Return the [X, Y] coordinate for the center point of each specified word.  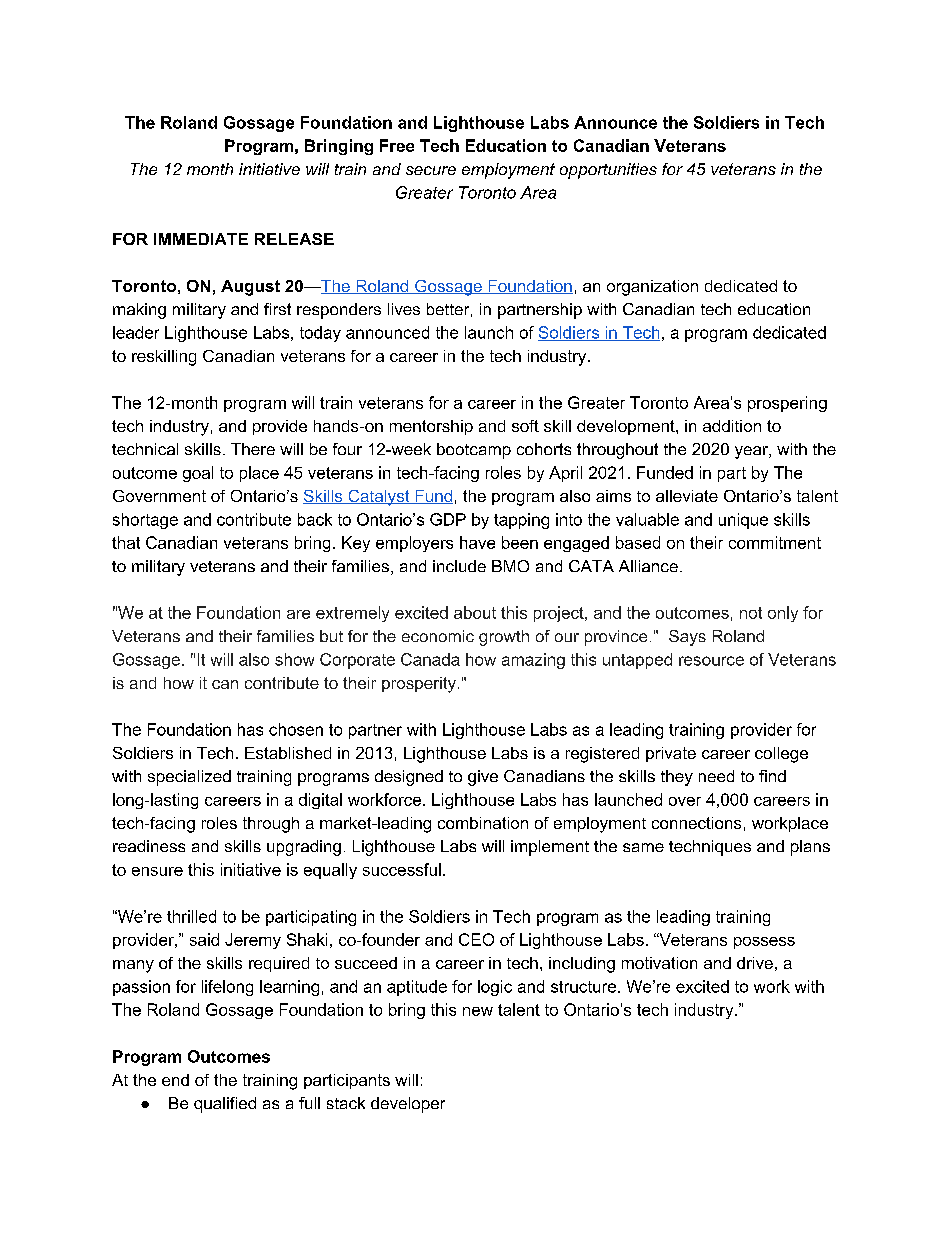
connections [696, 823]
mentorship [431, 427]
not [751, 613]
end [175, 1080]
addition [732, 426]
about [475, 612]
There [253, 449]
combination [483, 823]
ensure [157, 871]
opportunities [608, 171]
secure [431, 170]
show [294, 659]
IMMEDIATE [201, 239]
